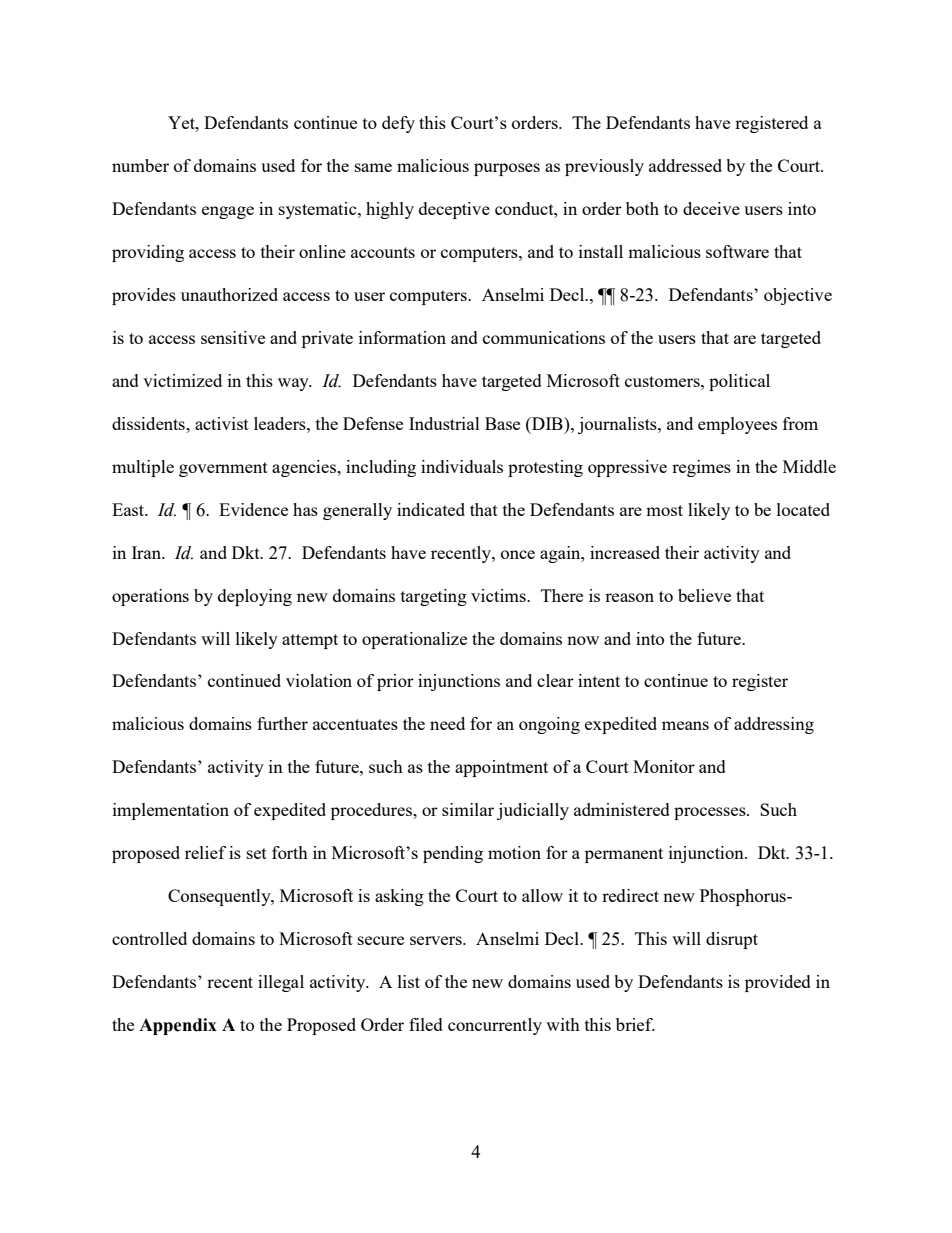 This image has height=1233, width=952. What do you see at coordinates (468, 809) in the image?
I see `similar` at bounding box center [468, 809].
